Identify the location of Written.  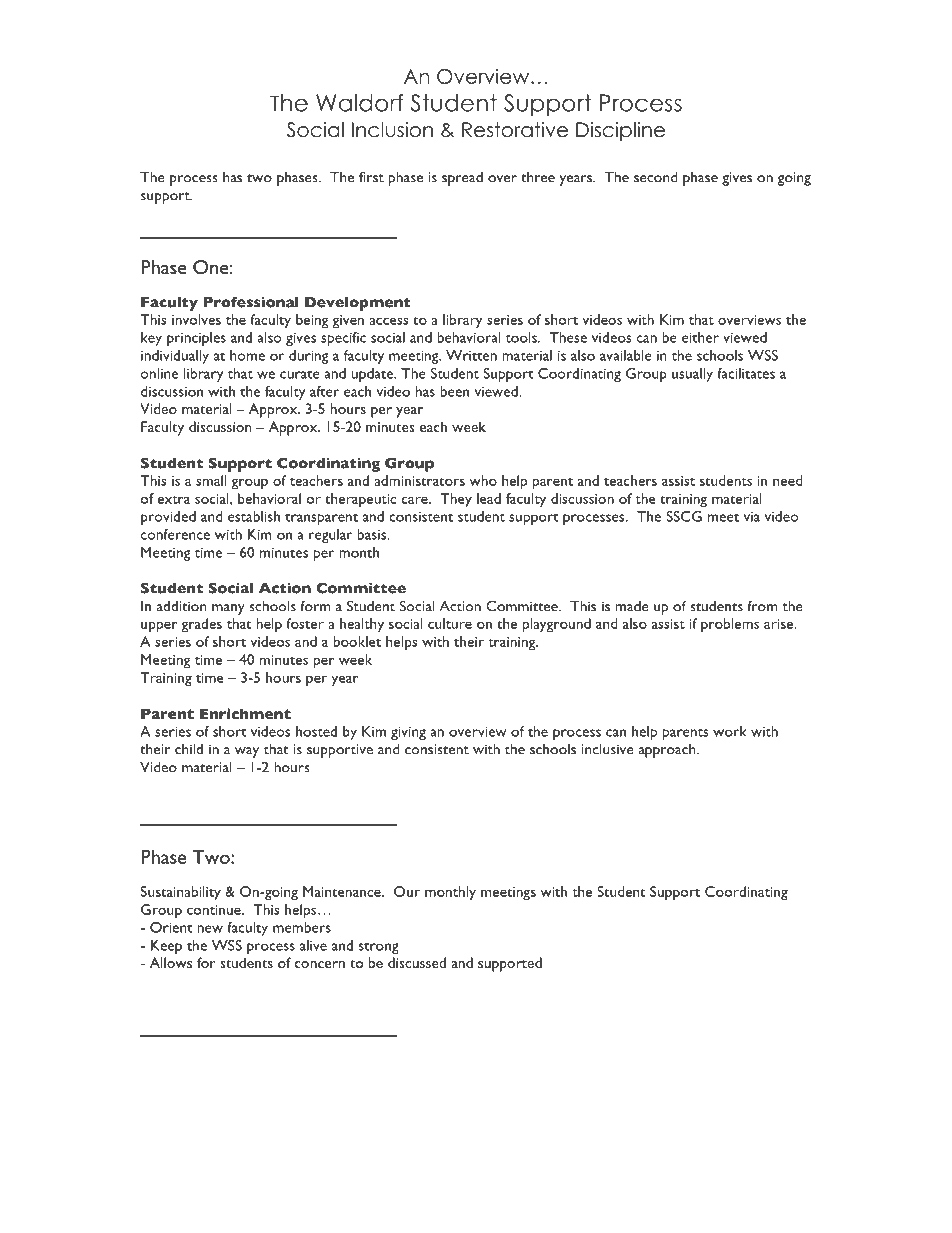
(471, 355).
